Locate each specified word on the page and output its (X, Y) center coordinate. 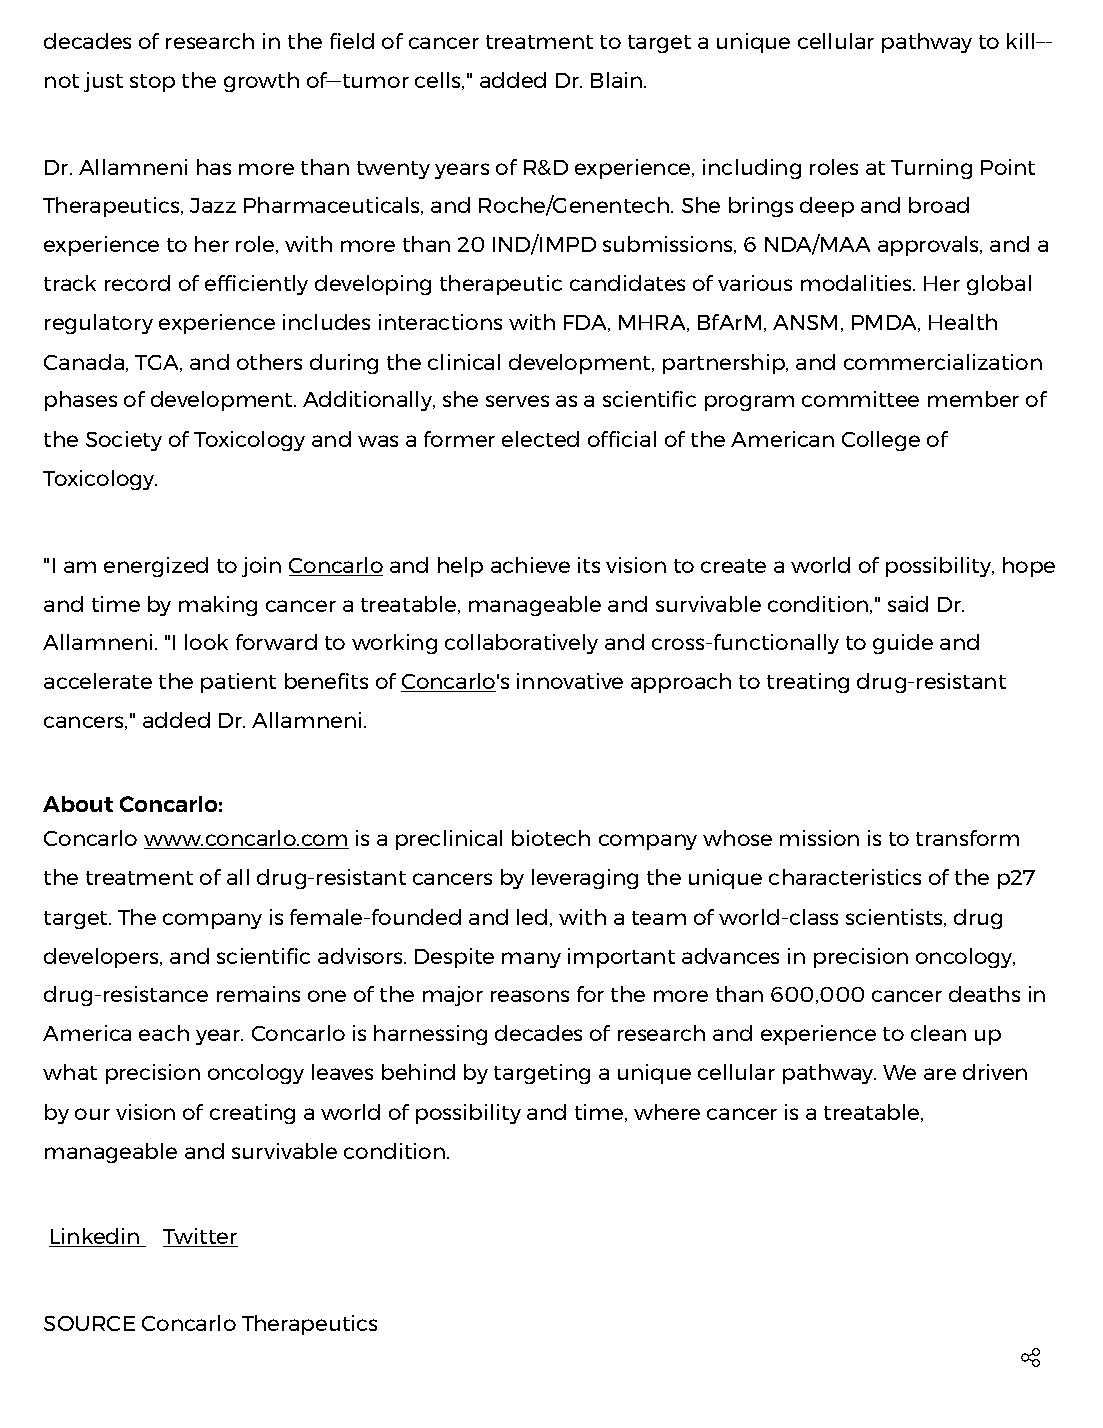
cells (439, 81)
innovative (570, 681)
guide (903, 644)
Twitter (200, 1237)
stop (152, 83)
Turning (931, 169)
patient (238, 683)
